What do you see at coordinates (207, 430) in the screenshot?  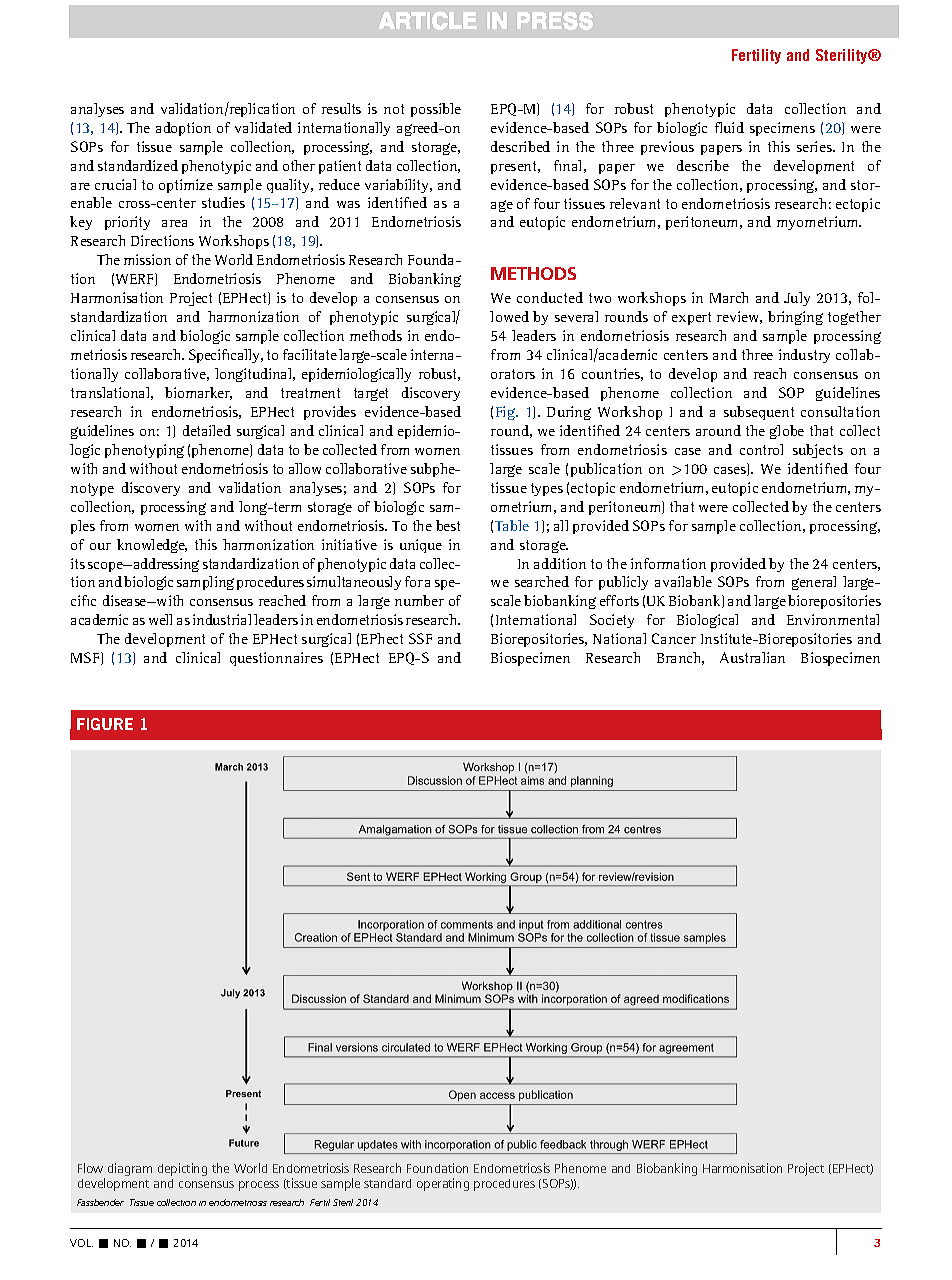 I see `detailed` at bounding box center [207, 430].
